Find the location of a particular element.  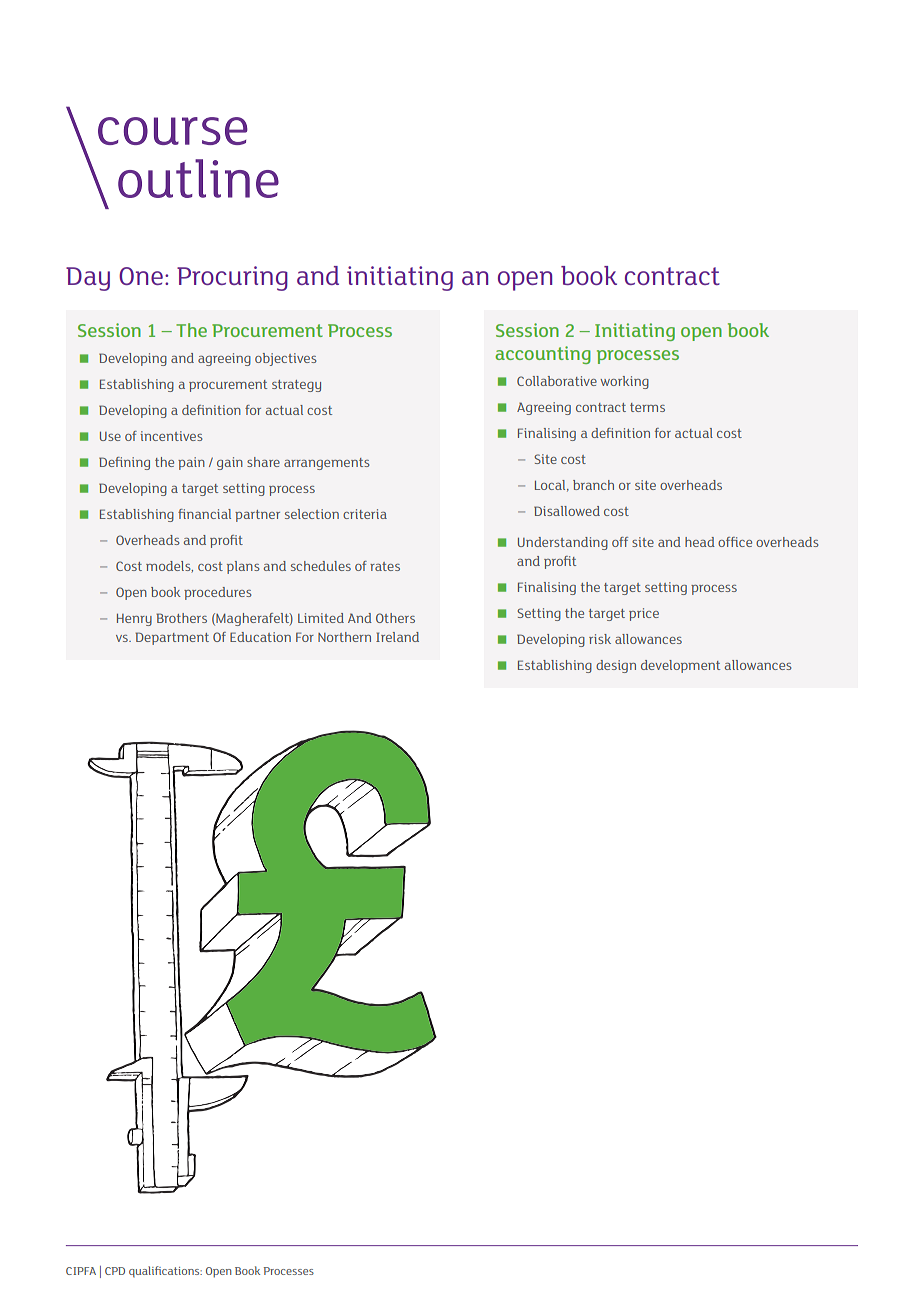

accounting is located at coordinates (543, 355).
